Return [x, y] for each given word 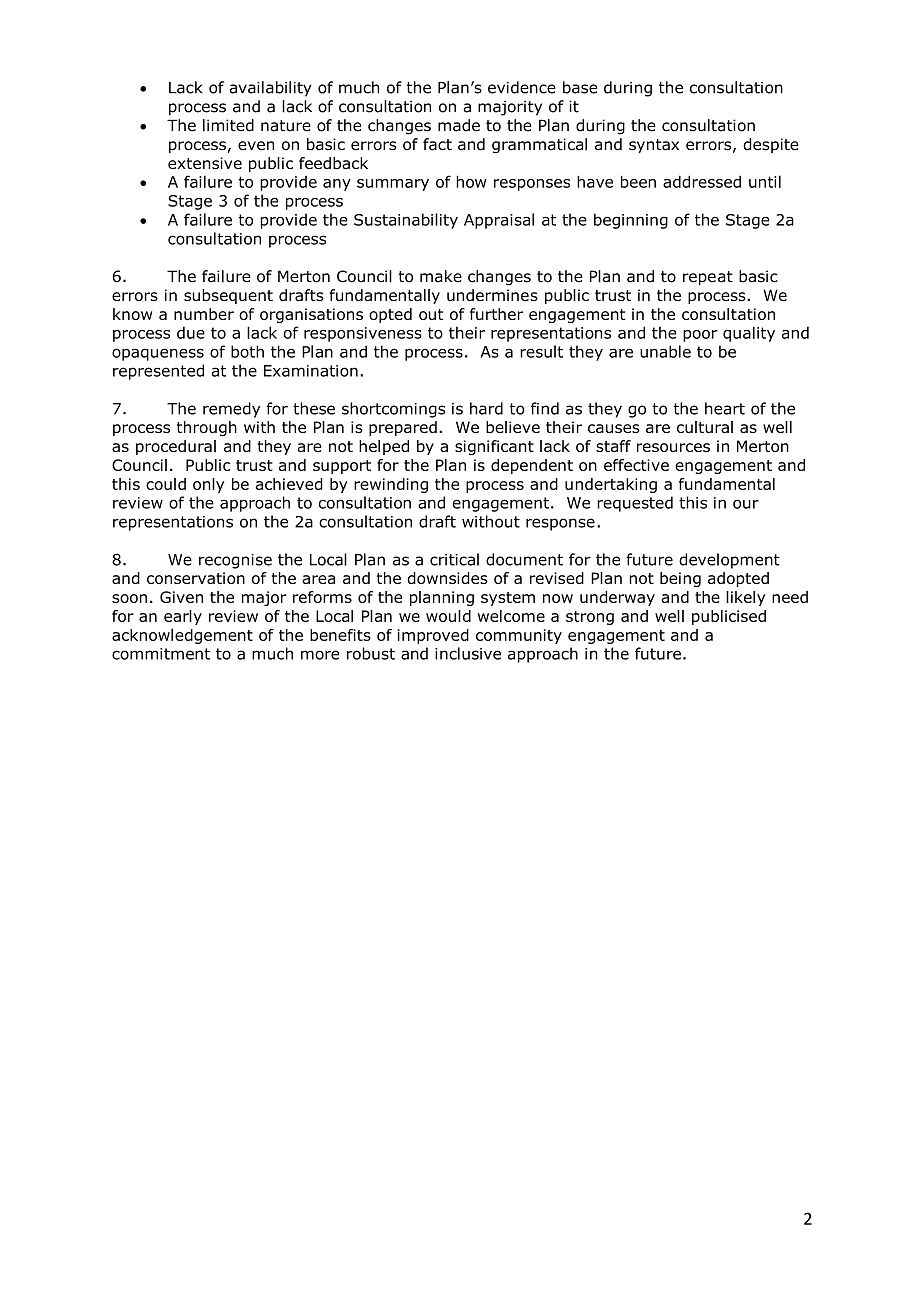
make [441, 276]
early [183, 617]
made [459, 125]
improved [433, 636]
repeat [708, 278]
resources [673, 447]
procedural [176, 447]
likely [746, 598]
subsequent [228, 296]
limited [228, 125]
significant [494, 447]
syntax [654, 146]
